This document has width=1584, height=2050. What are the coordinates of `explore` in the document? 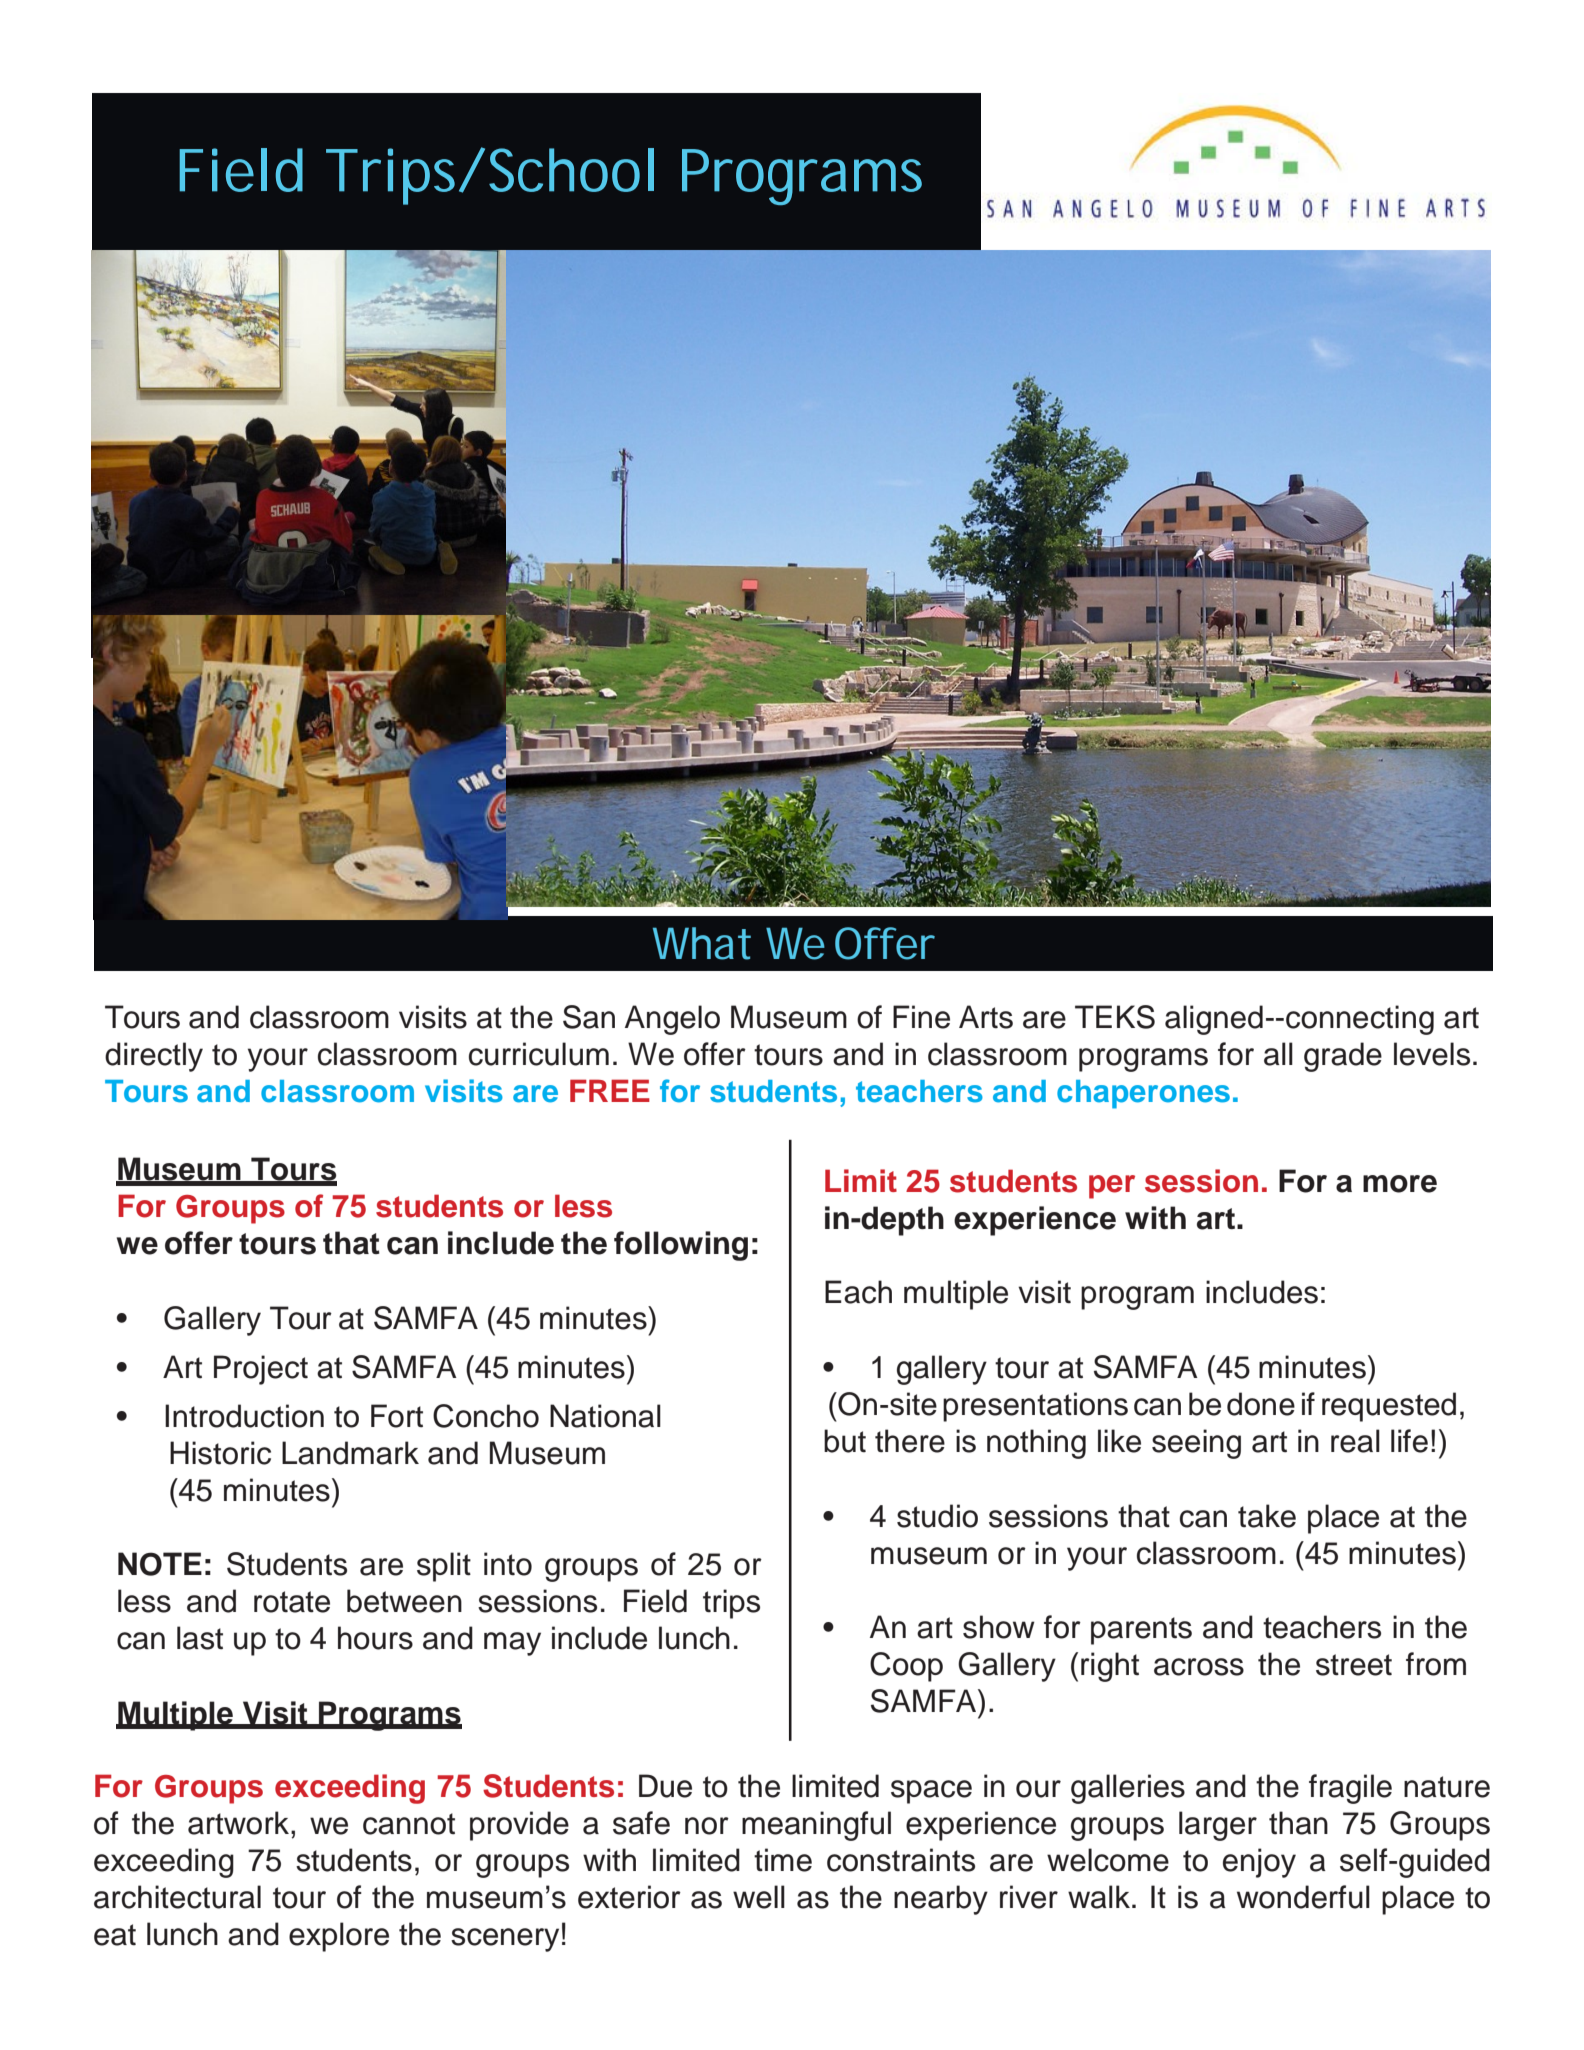 It's located at (339, 1937).
